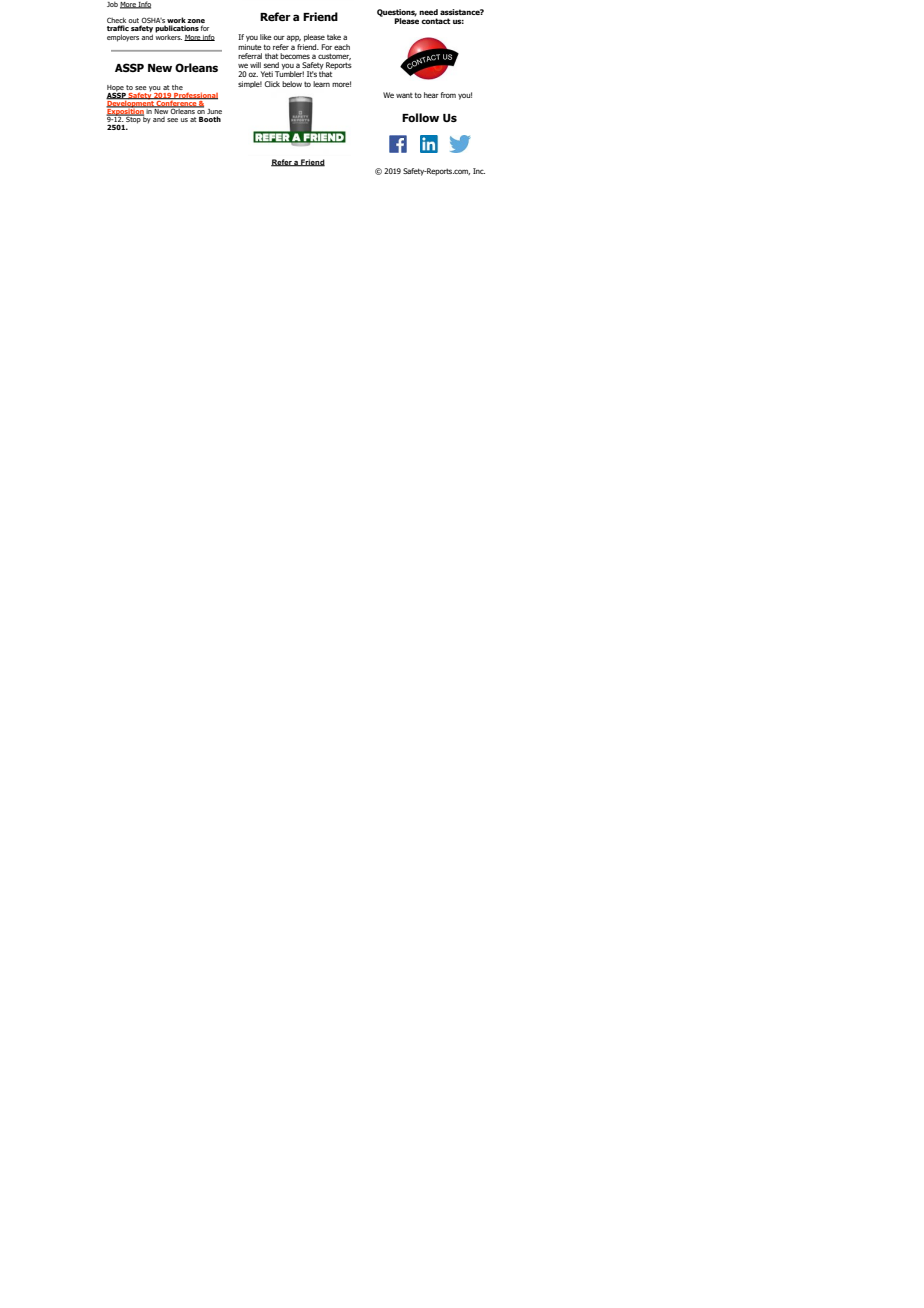 The height and width of the document is (1308, 924). Describe the element at coordinates (342, 47) in the document. I see `each` at that location.
